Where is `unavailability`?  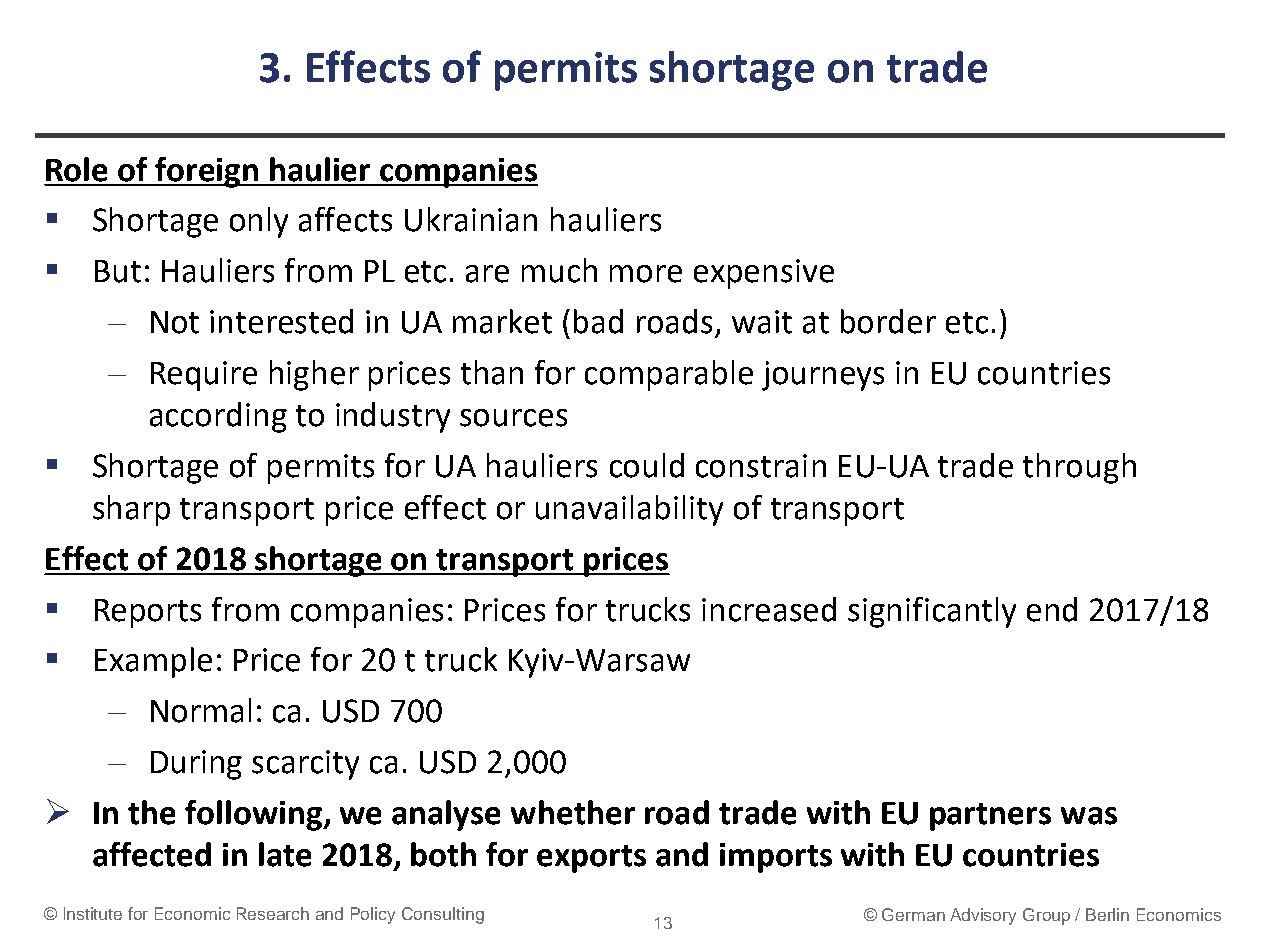
unavailability is located at coordinates (629, 510).
